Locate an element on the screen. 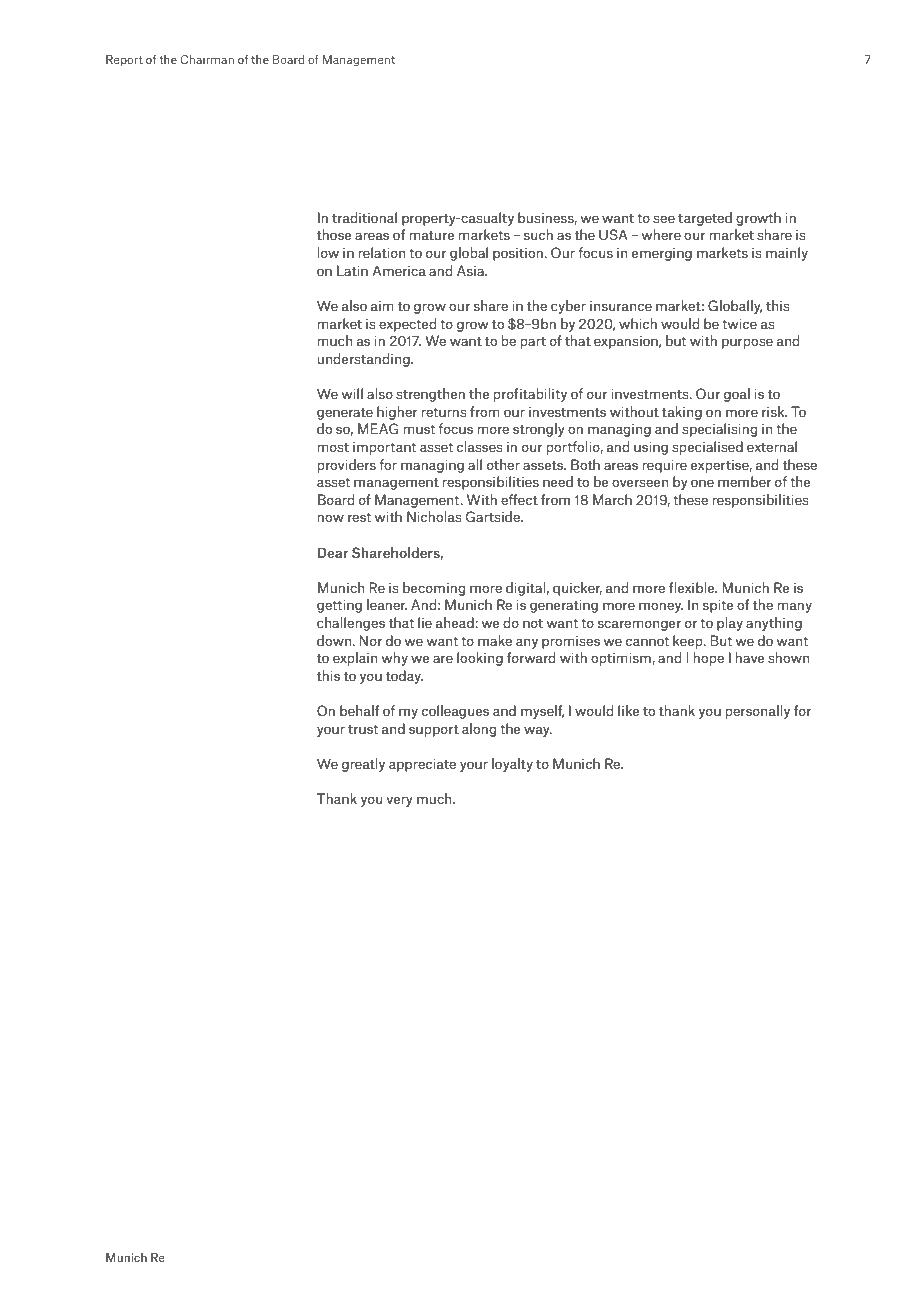 The width and height of the screenshot is (924, 1308). Dear is located at coordinates (333, 552).
